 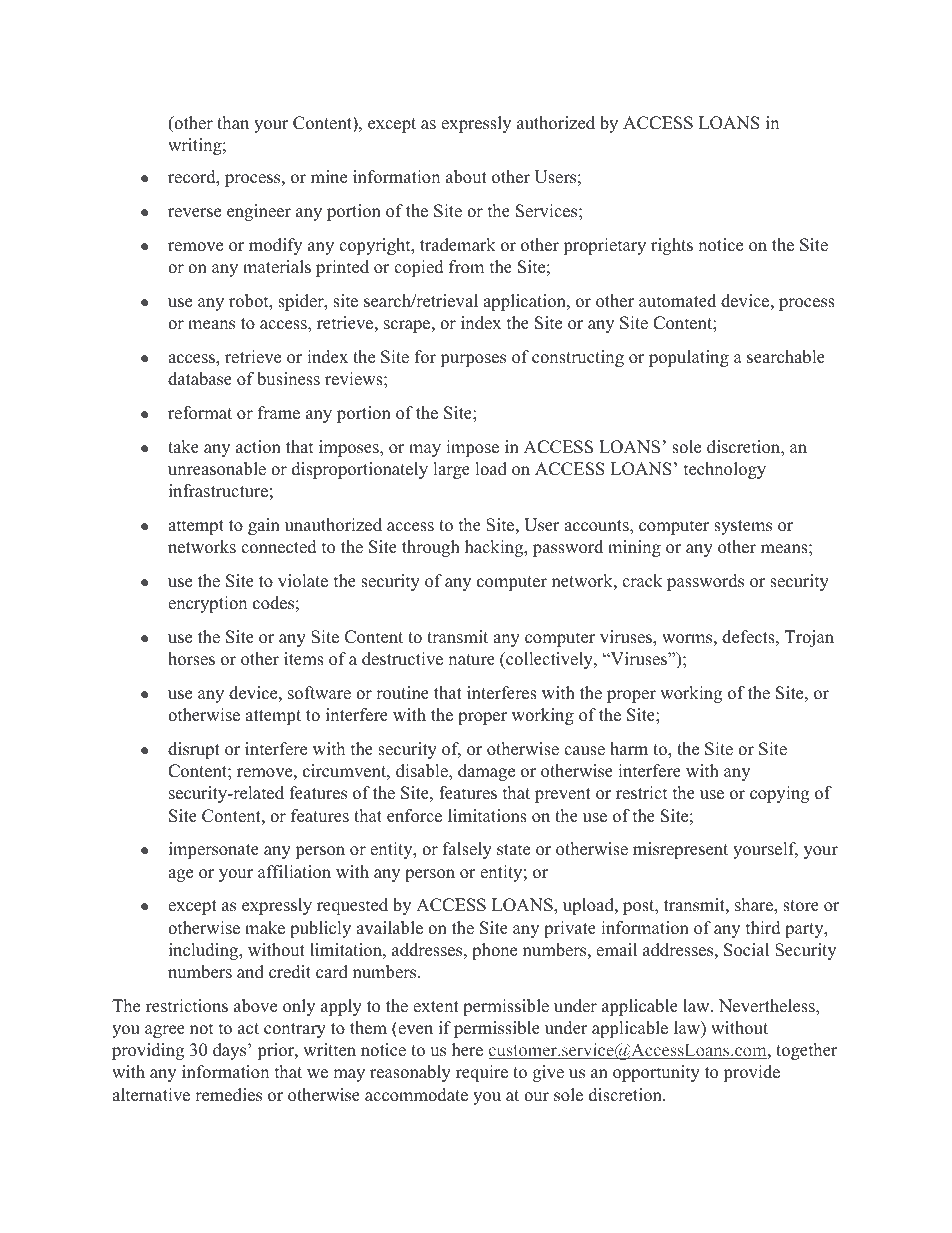 What do you see at coordinates (751, 1073) in the page?
I see `provide` at bounding box center [751, 1073].
